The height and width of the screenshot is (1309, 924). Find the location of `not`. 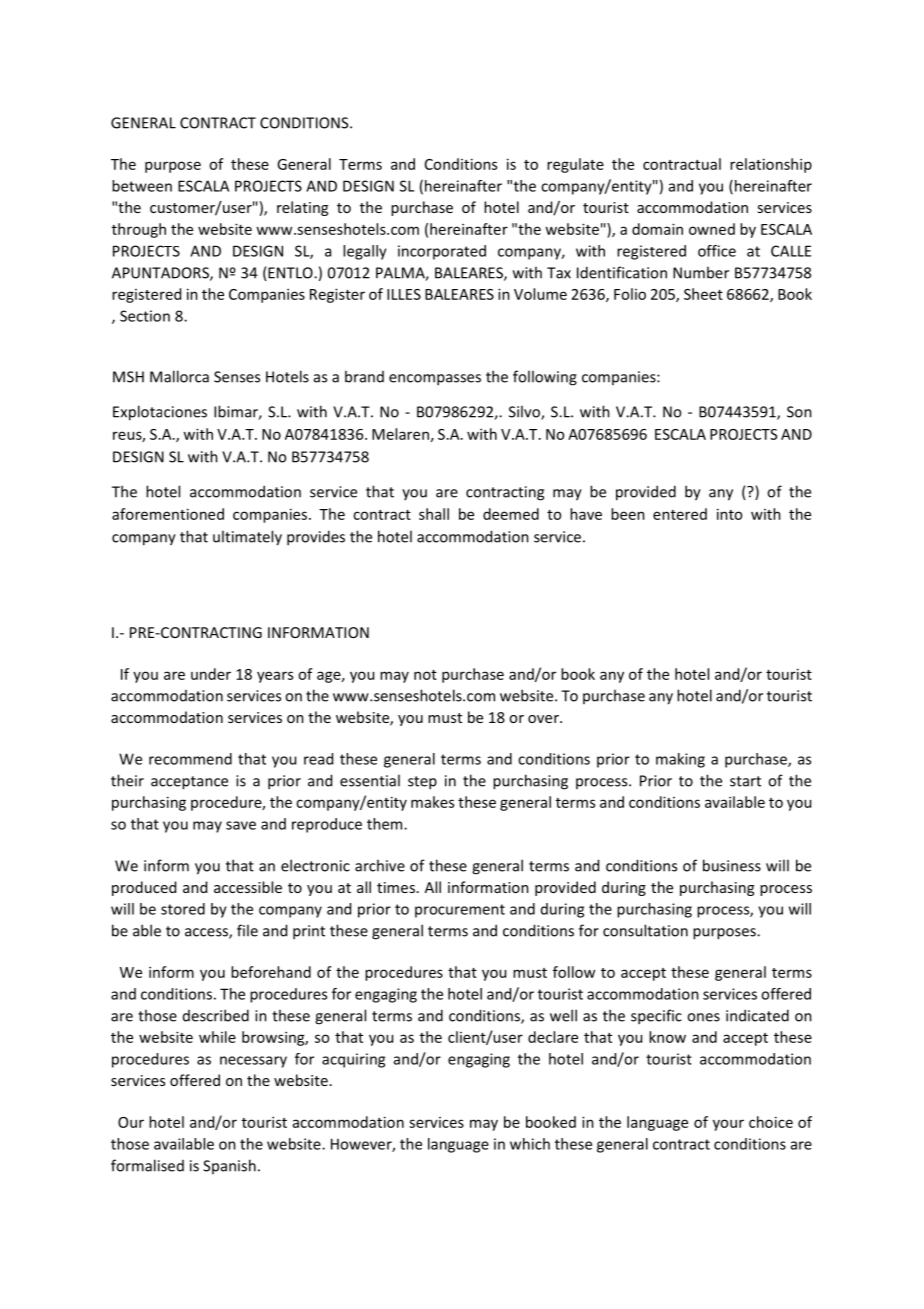

not is located at coordinates (425, 675).
